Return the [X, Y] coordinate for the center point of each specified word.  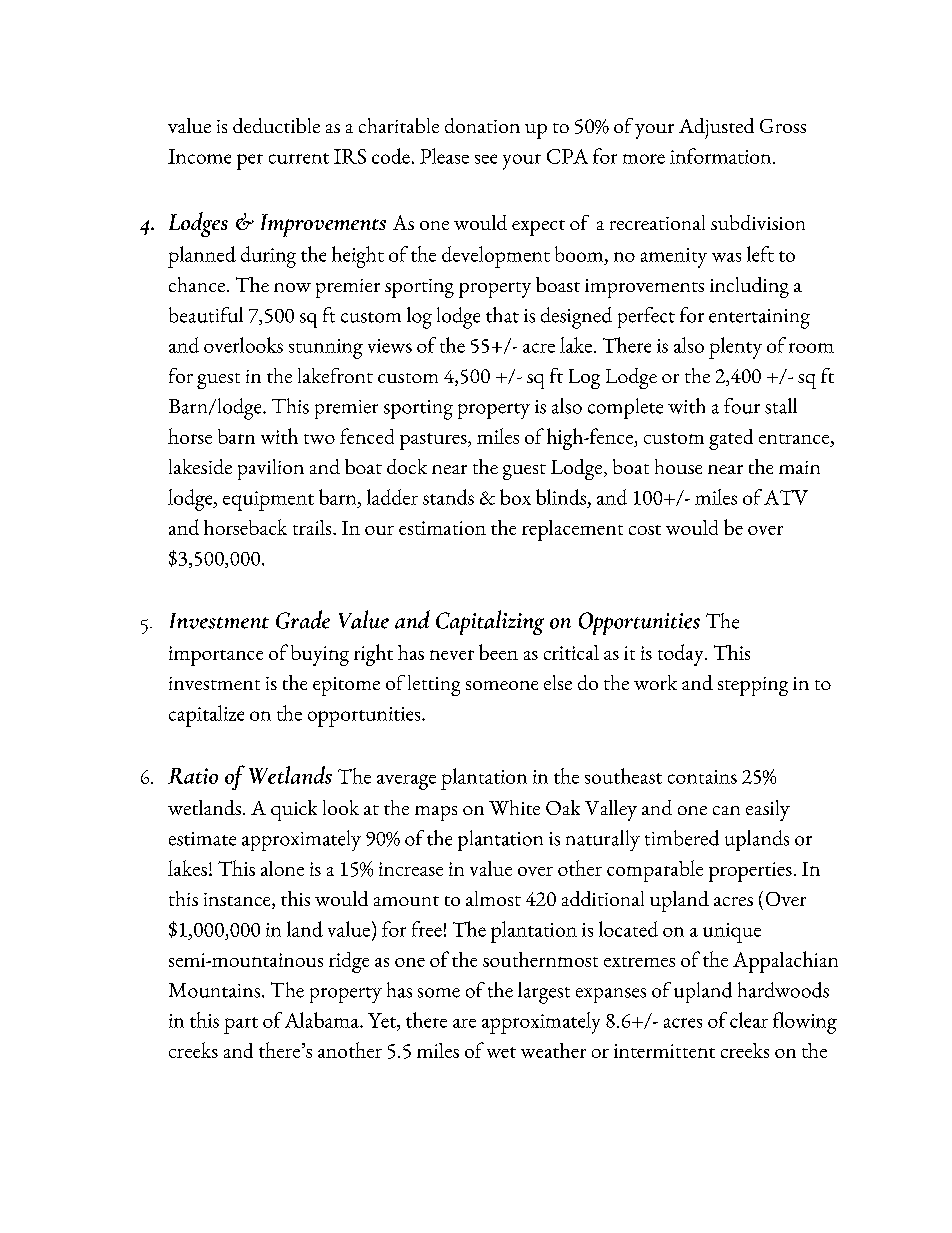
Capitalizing [490, 622]
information [722, 156]
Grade [303, 619]
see [486, 159]
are [464, 1023]
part [241, 1025]
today [682, 655]
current [299, 158]
